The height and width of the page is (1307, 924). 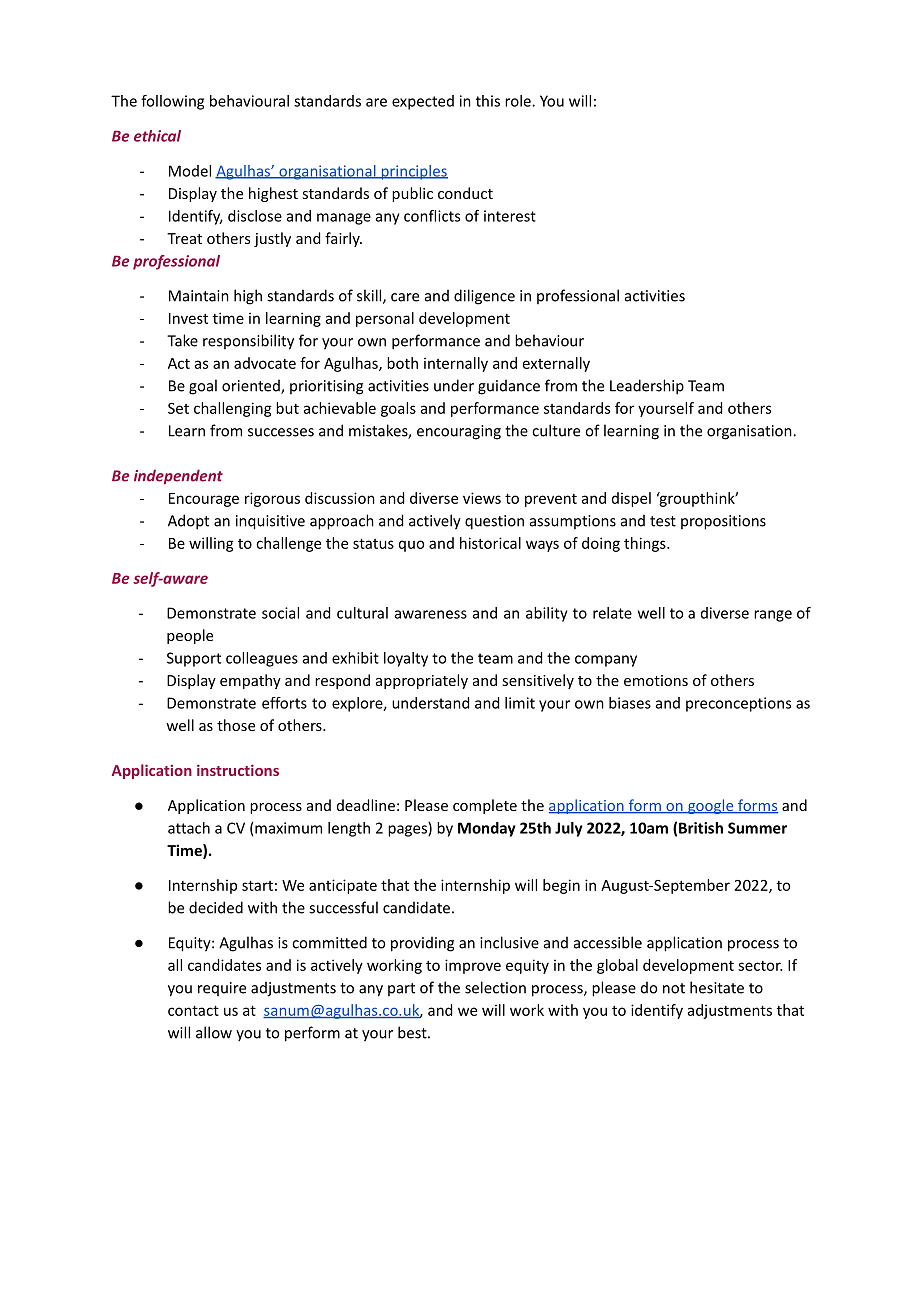 What do you see at coordinates (490, 543) in the page?
I see `historical` at bounding box center [490, 543].
